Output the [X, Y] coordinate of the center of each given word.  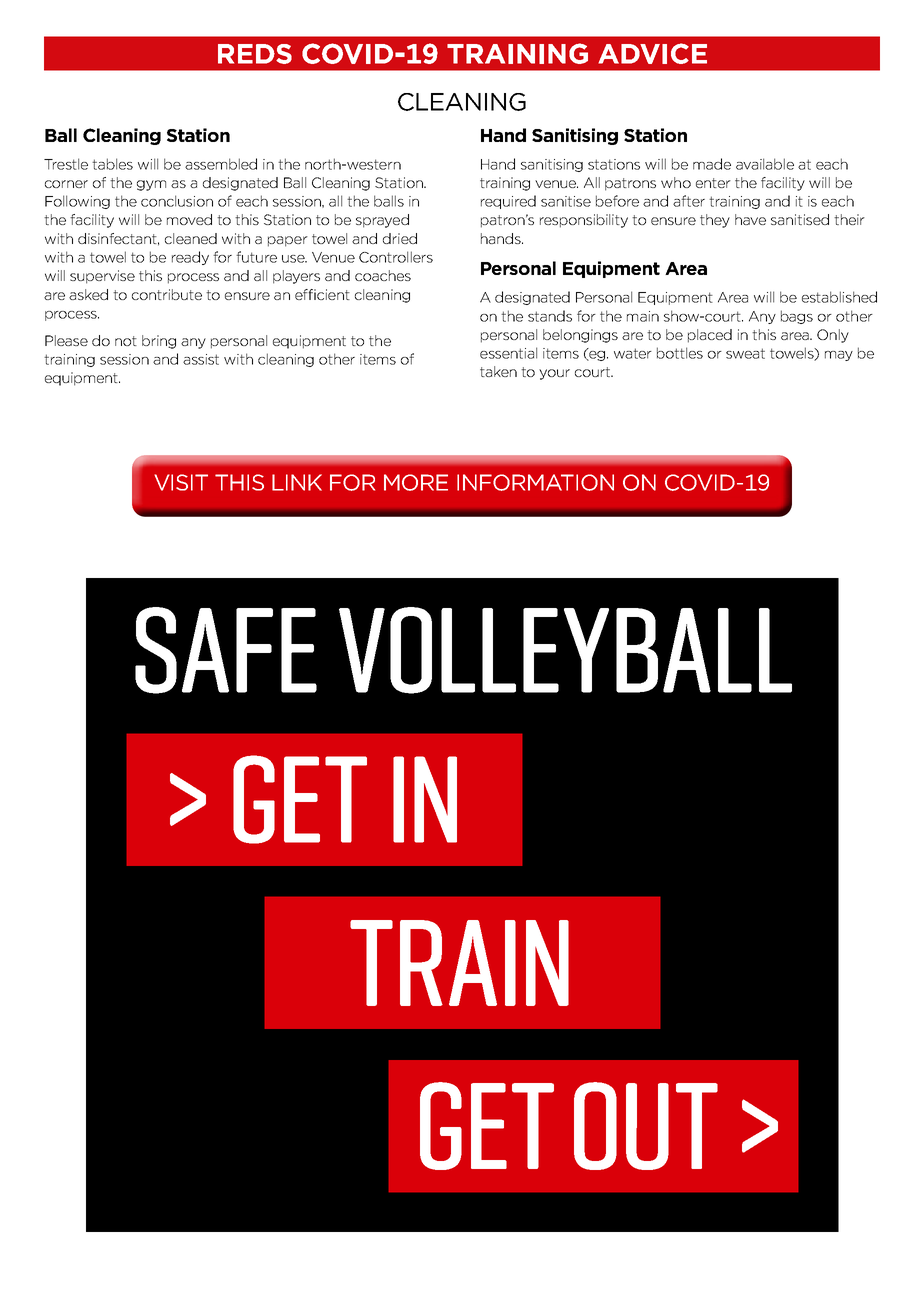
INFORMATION [535, 482]
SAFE [226, 650]
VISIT [181, 482]
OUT [646, 1126]
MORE [416, 482]
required [508, 202]
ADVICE [652, 53]
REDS [255, 54]
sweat [745, 353]
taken [498, 371]
